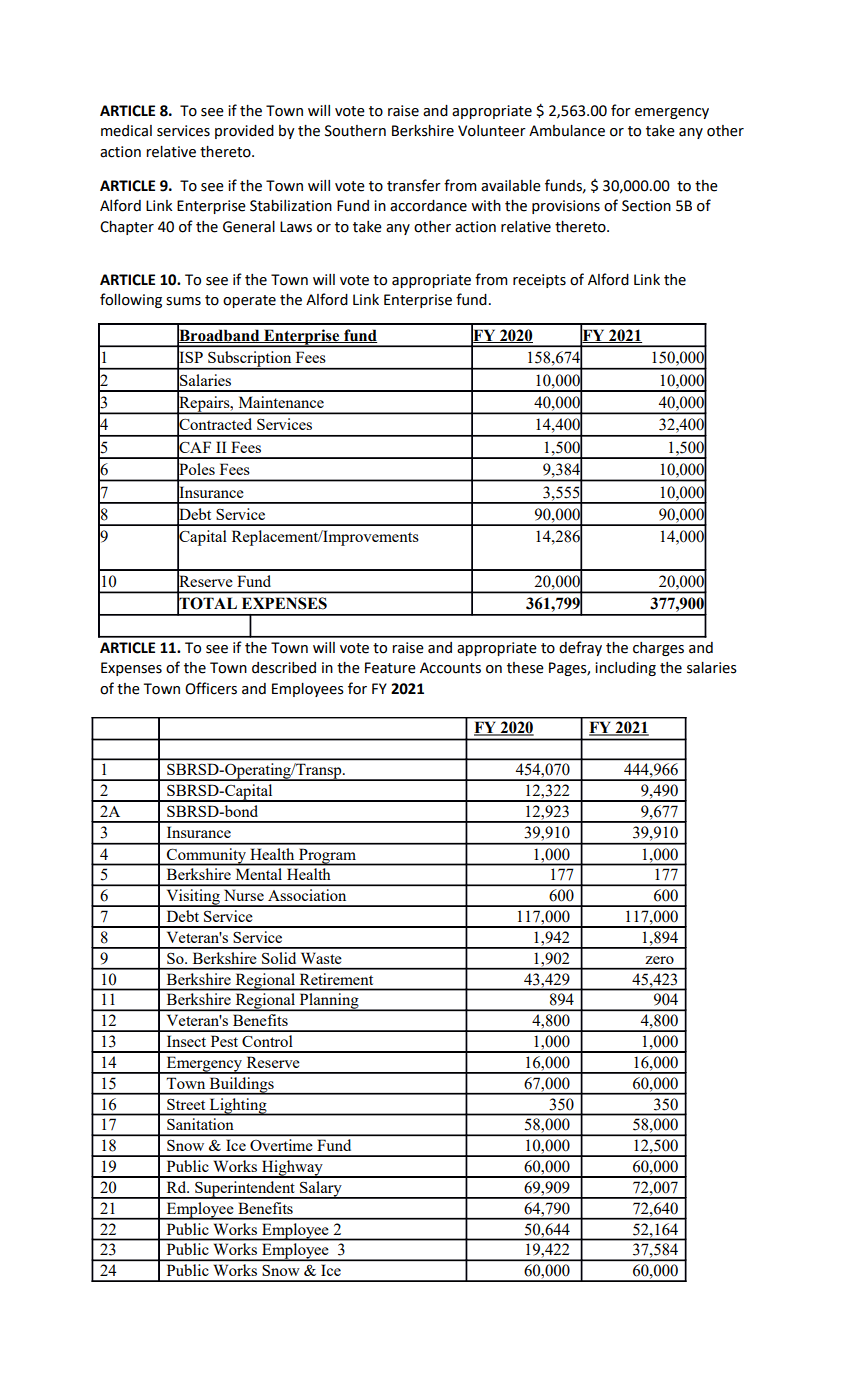 The height and width of the document is (1400, 849). I want to click on Salary, so click(321, 1190).
